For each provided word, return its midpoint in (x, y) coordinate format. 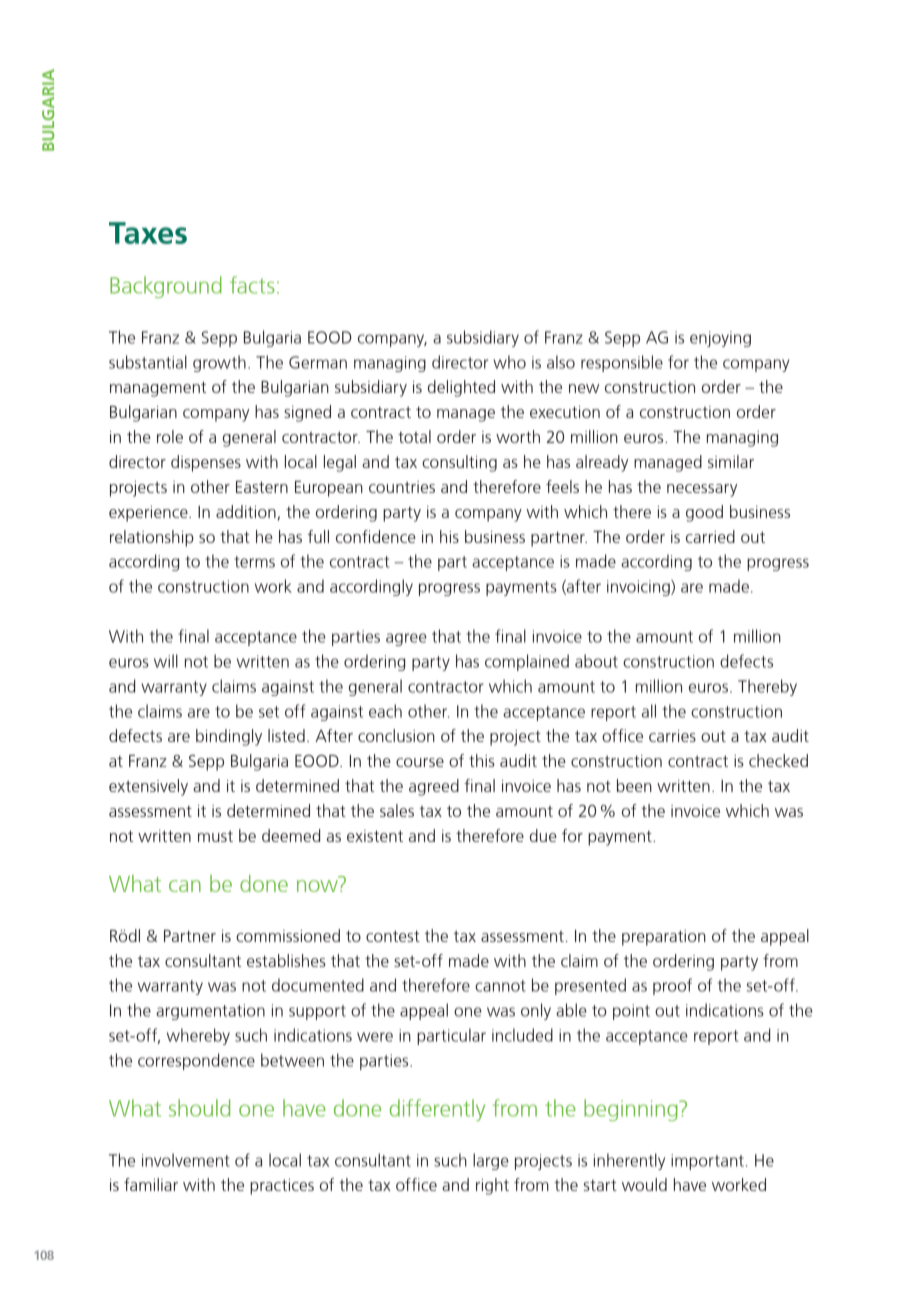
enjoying (720, 339)
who (509, 362)
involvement (186, 1160)
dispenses (206, 463)
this (482, 760)
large (491, 1161)
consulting (459, 463)
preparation (664, 938)
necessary (702, 490)
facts (252, 285)
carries (672, 736)
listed (286, 735)
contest (393, 936)
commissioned (288, 935)
